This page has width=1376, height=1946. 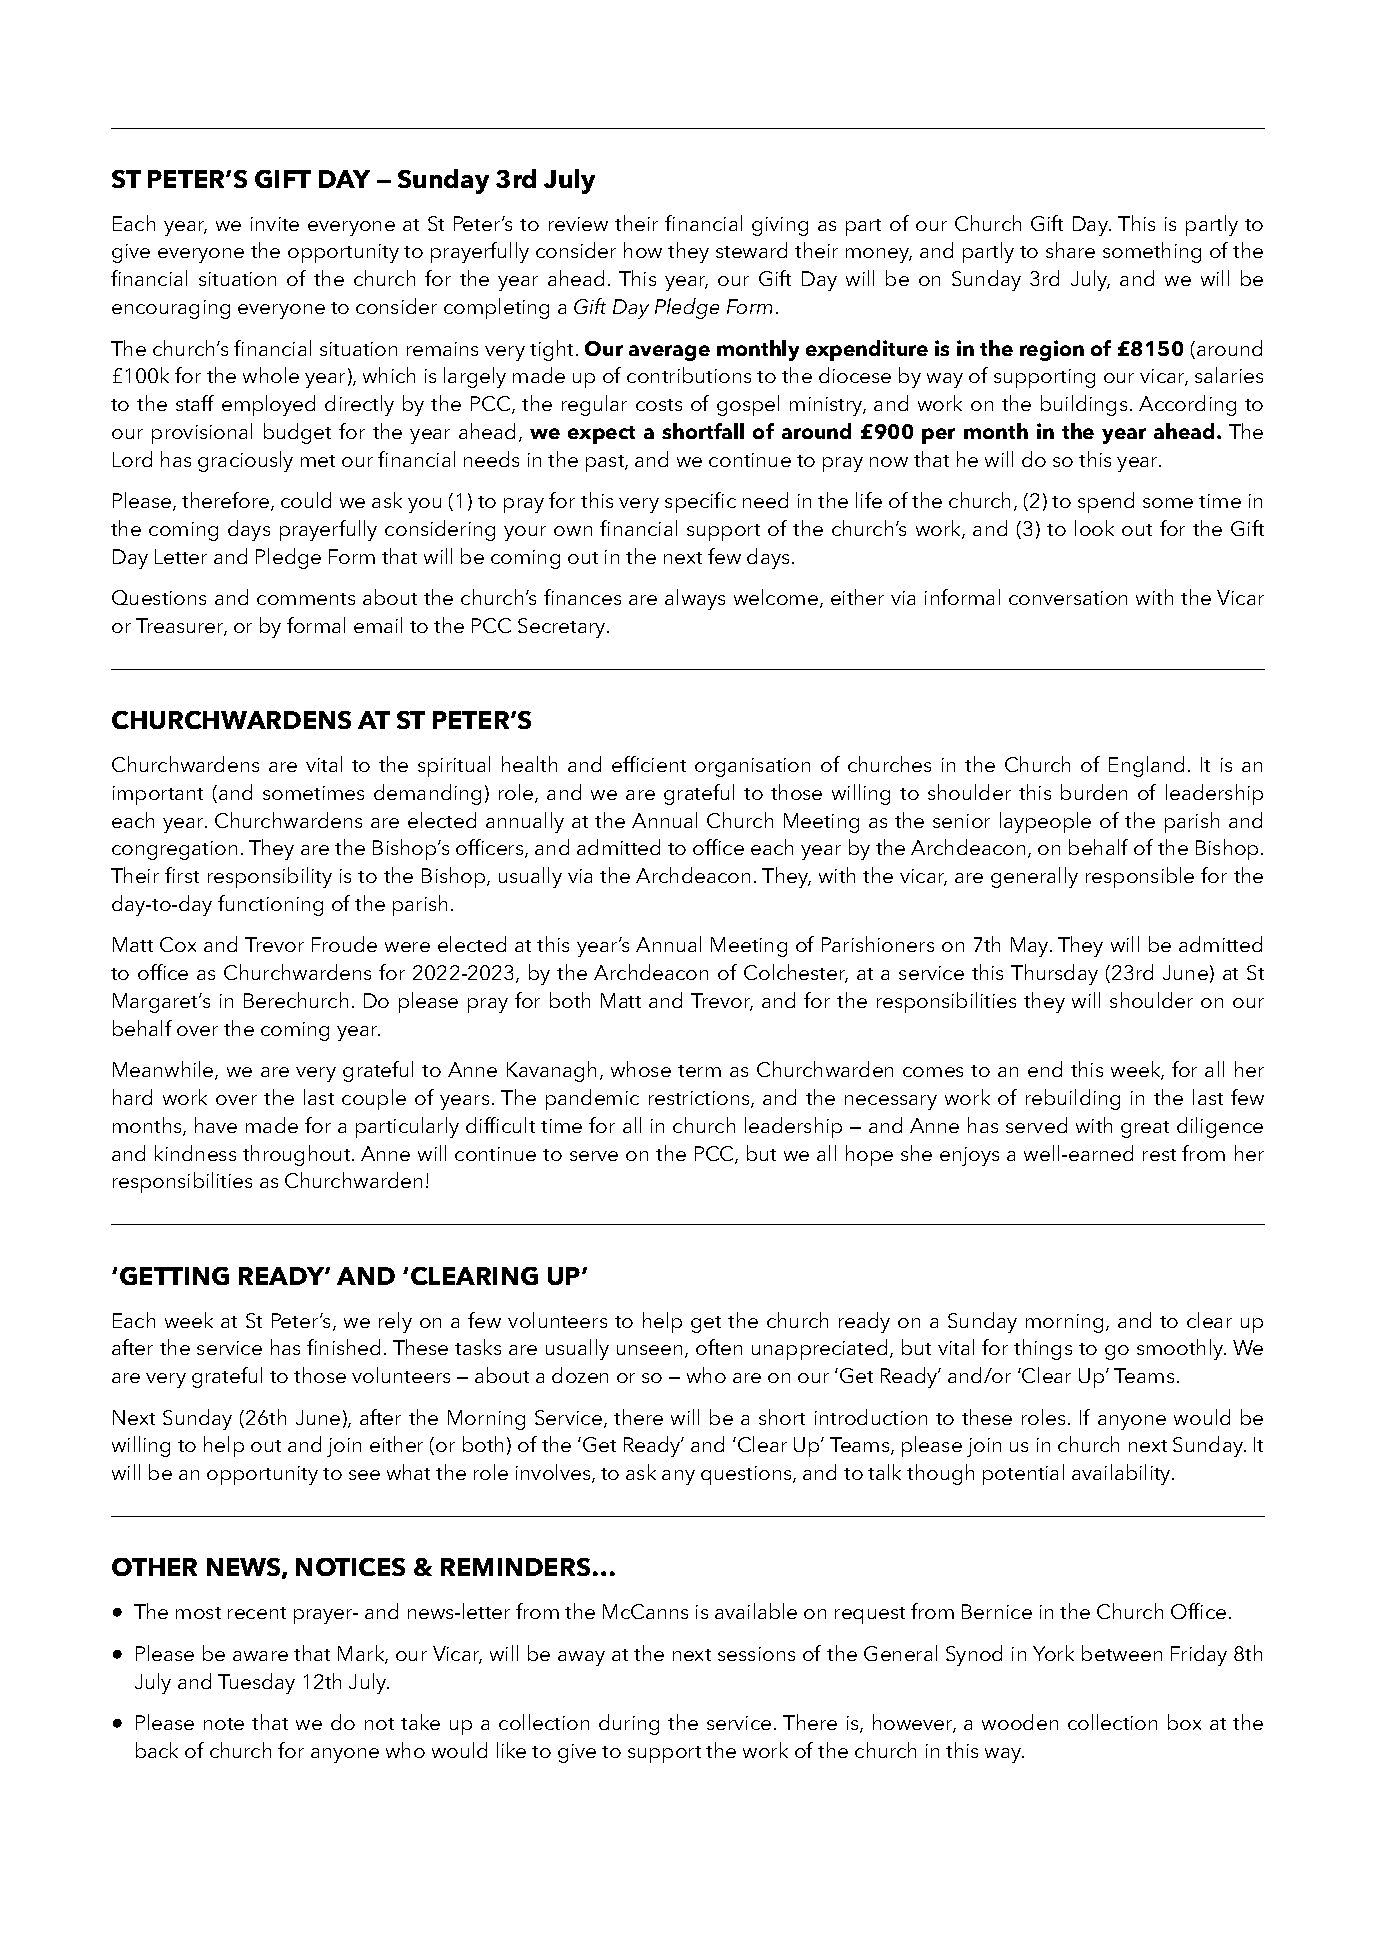 What do you see at coordinates (719, 1347) in the page?
I see `often` at bounding box center [719, 1347].
